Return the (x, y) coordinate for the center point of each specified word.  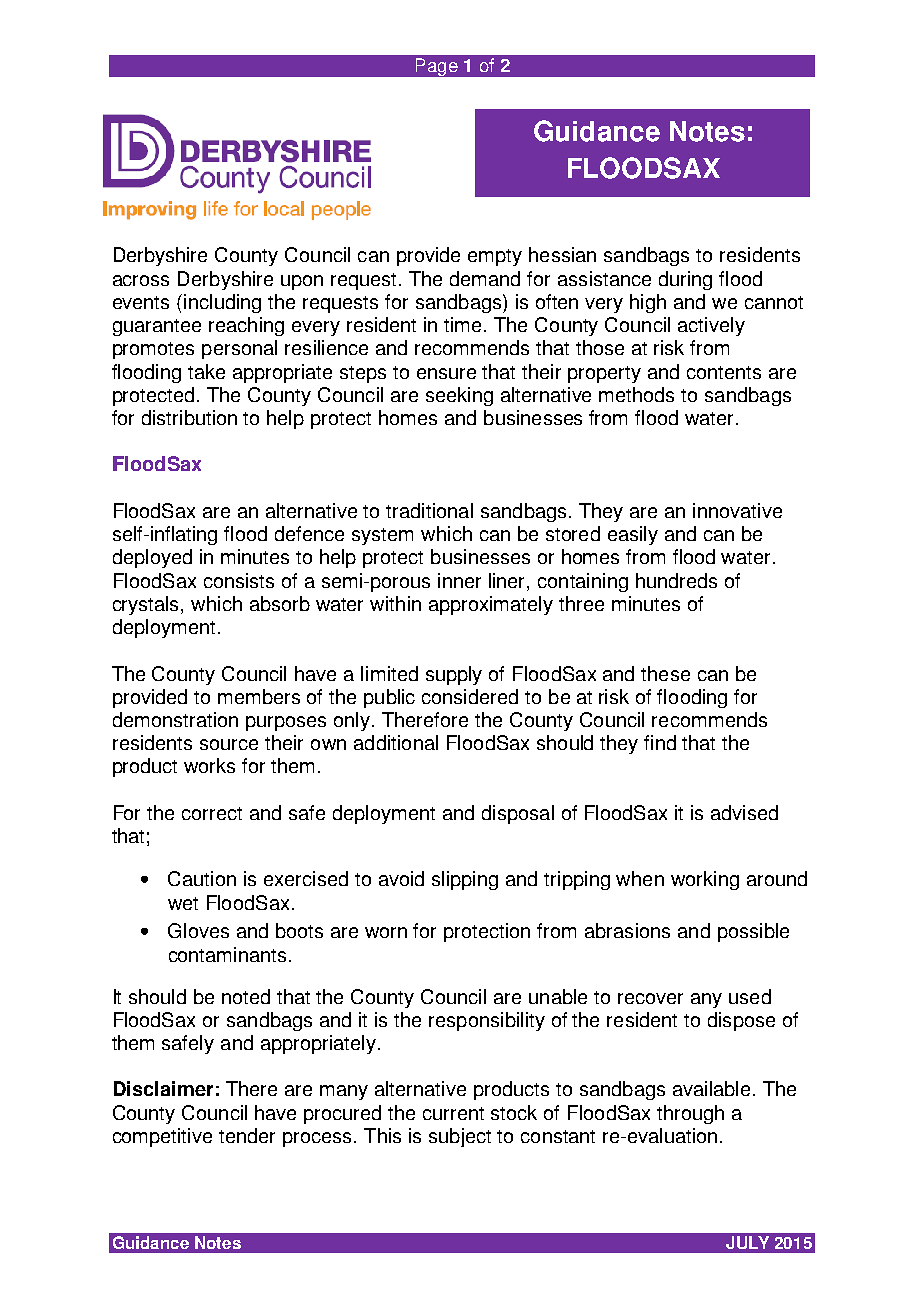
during (685, 280)
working (705, 880)
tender (247, 1135)
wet (183, 903)
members (259, 696)
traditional (429, 510)
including (222, 303)
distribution (189, 417)
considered (470, 696)
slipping (465, 880)
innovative (737, 510)
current (453, 1113)
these (665, 673)
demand (485, 278)
